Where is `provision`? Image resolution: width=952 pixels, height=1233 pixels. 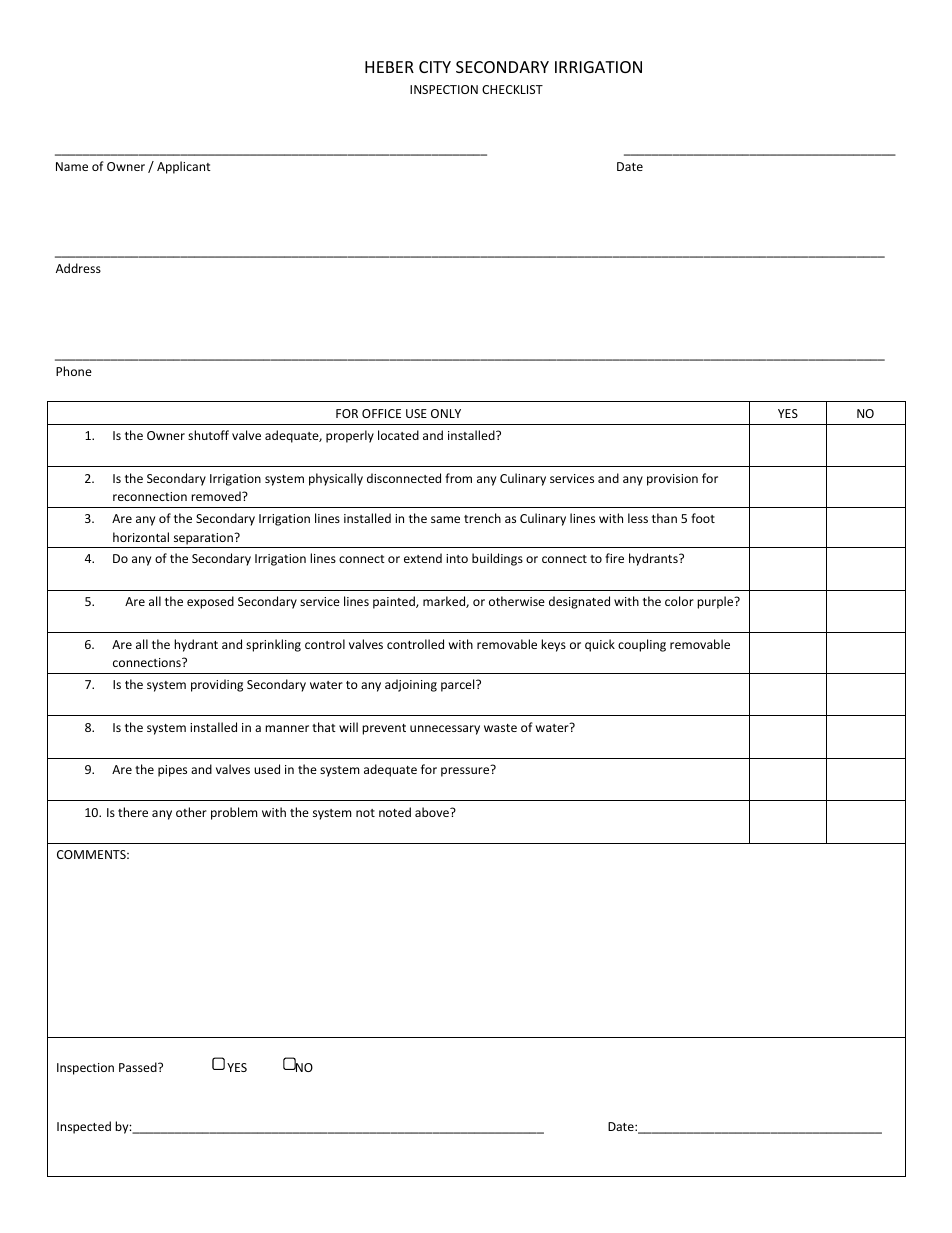 provision is located at coordinates (672, 480).
